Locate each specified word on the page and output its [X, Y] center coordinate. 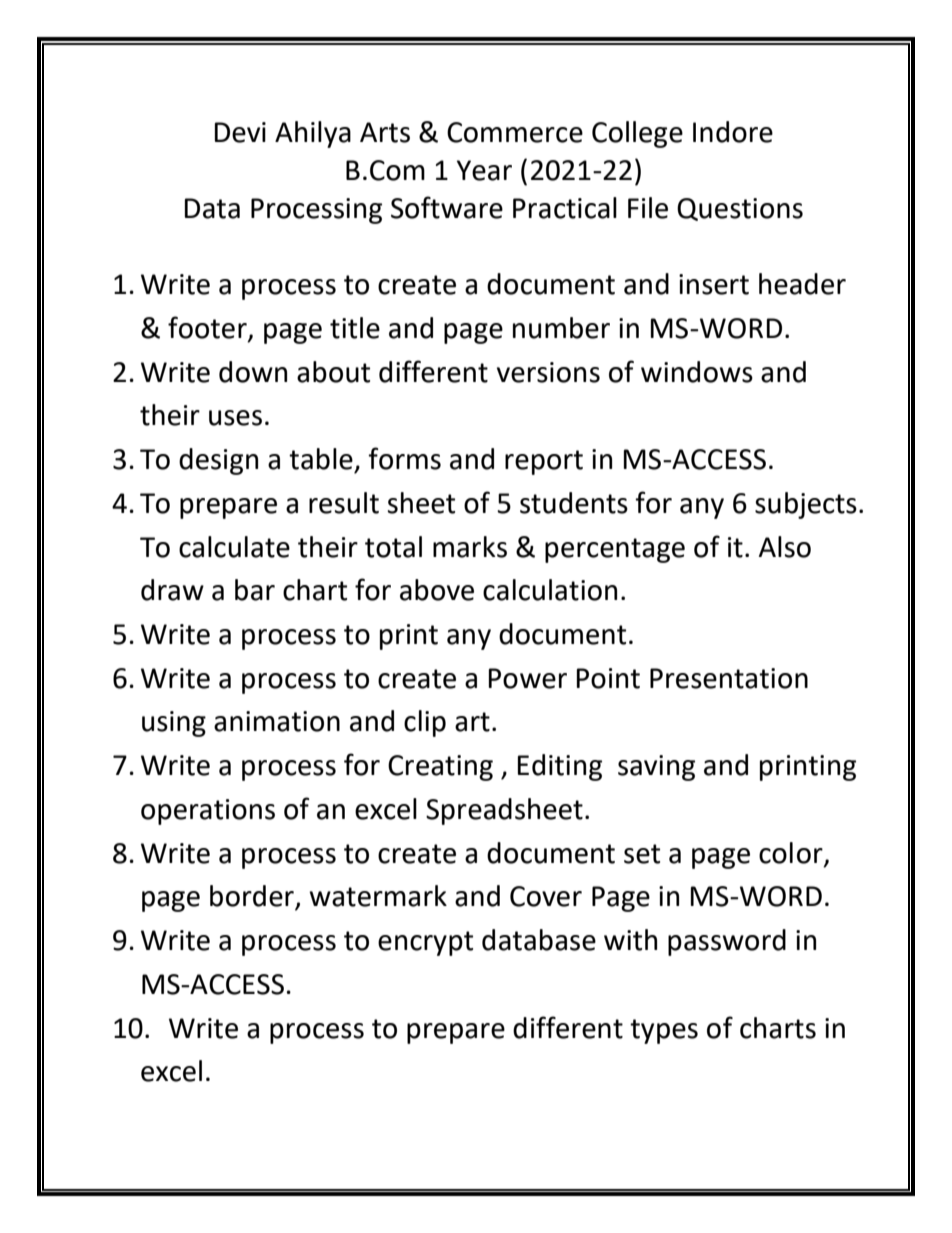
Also [785, 547]
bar [255, 590]
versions [548, 372]
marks [470, 547]
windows [697, 372]
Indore [733, 132]
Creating [440, 768]
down [253, 372]
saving [656, 768]
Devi [240, 132]
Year [484, 170]
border [253, 897]
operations [208, 812]
